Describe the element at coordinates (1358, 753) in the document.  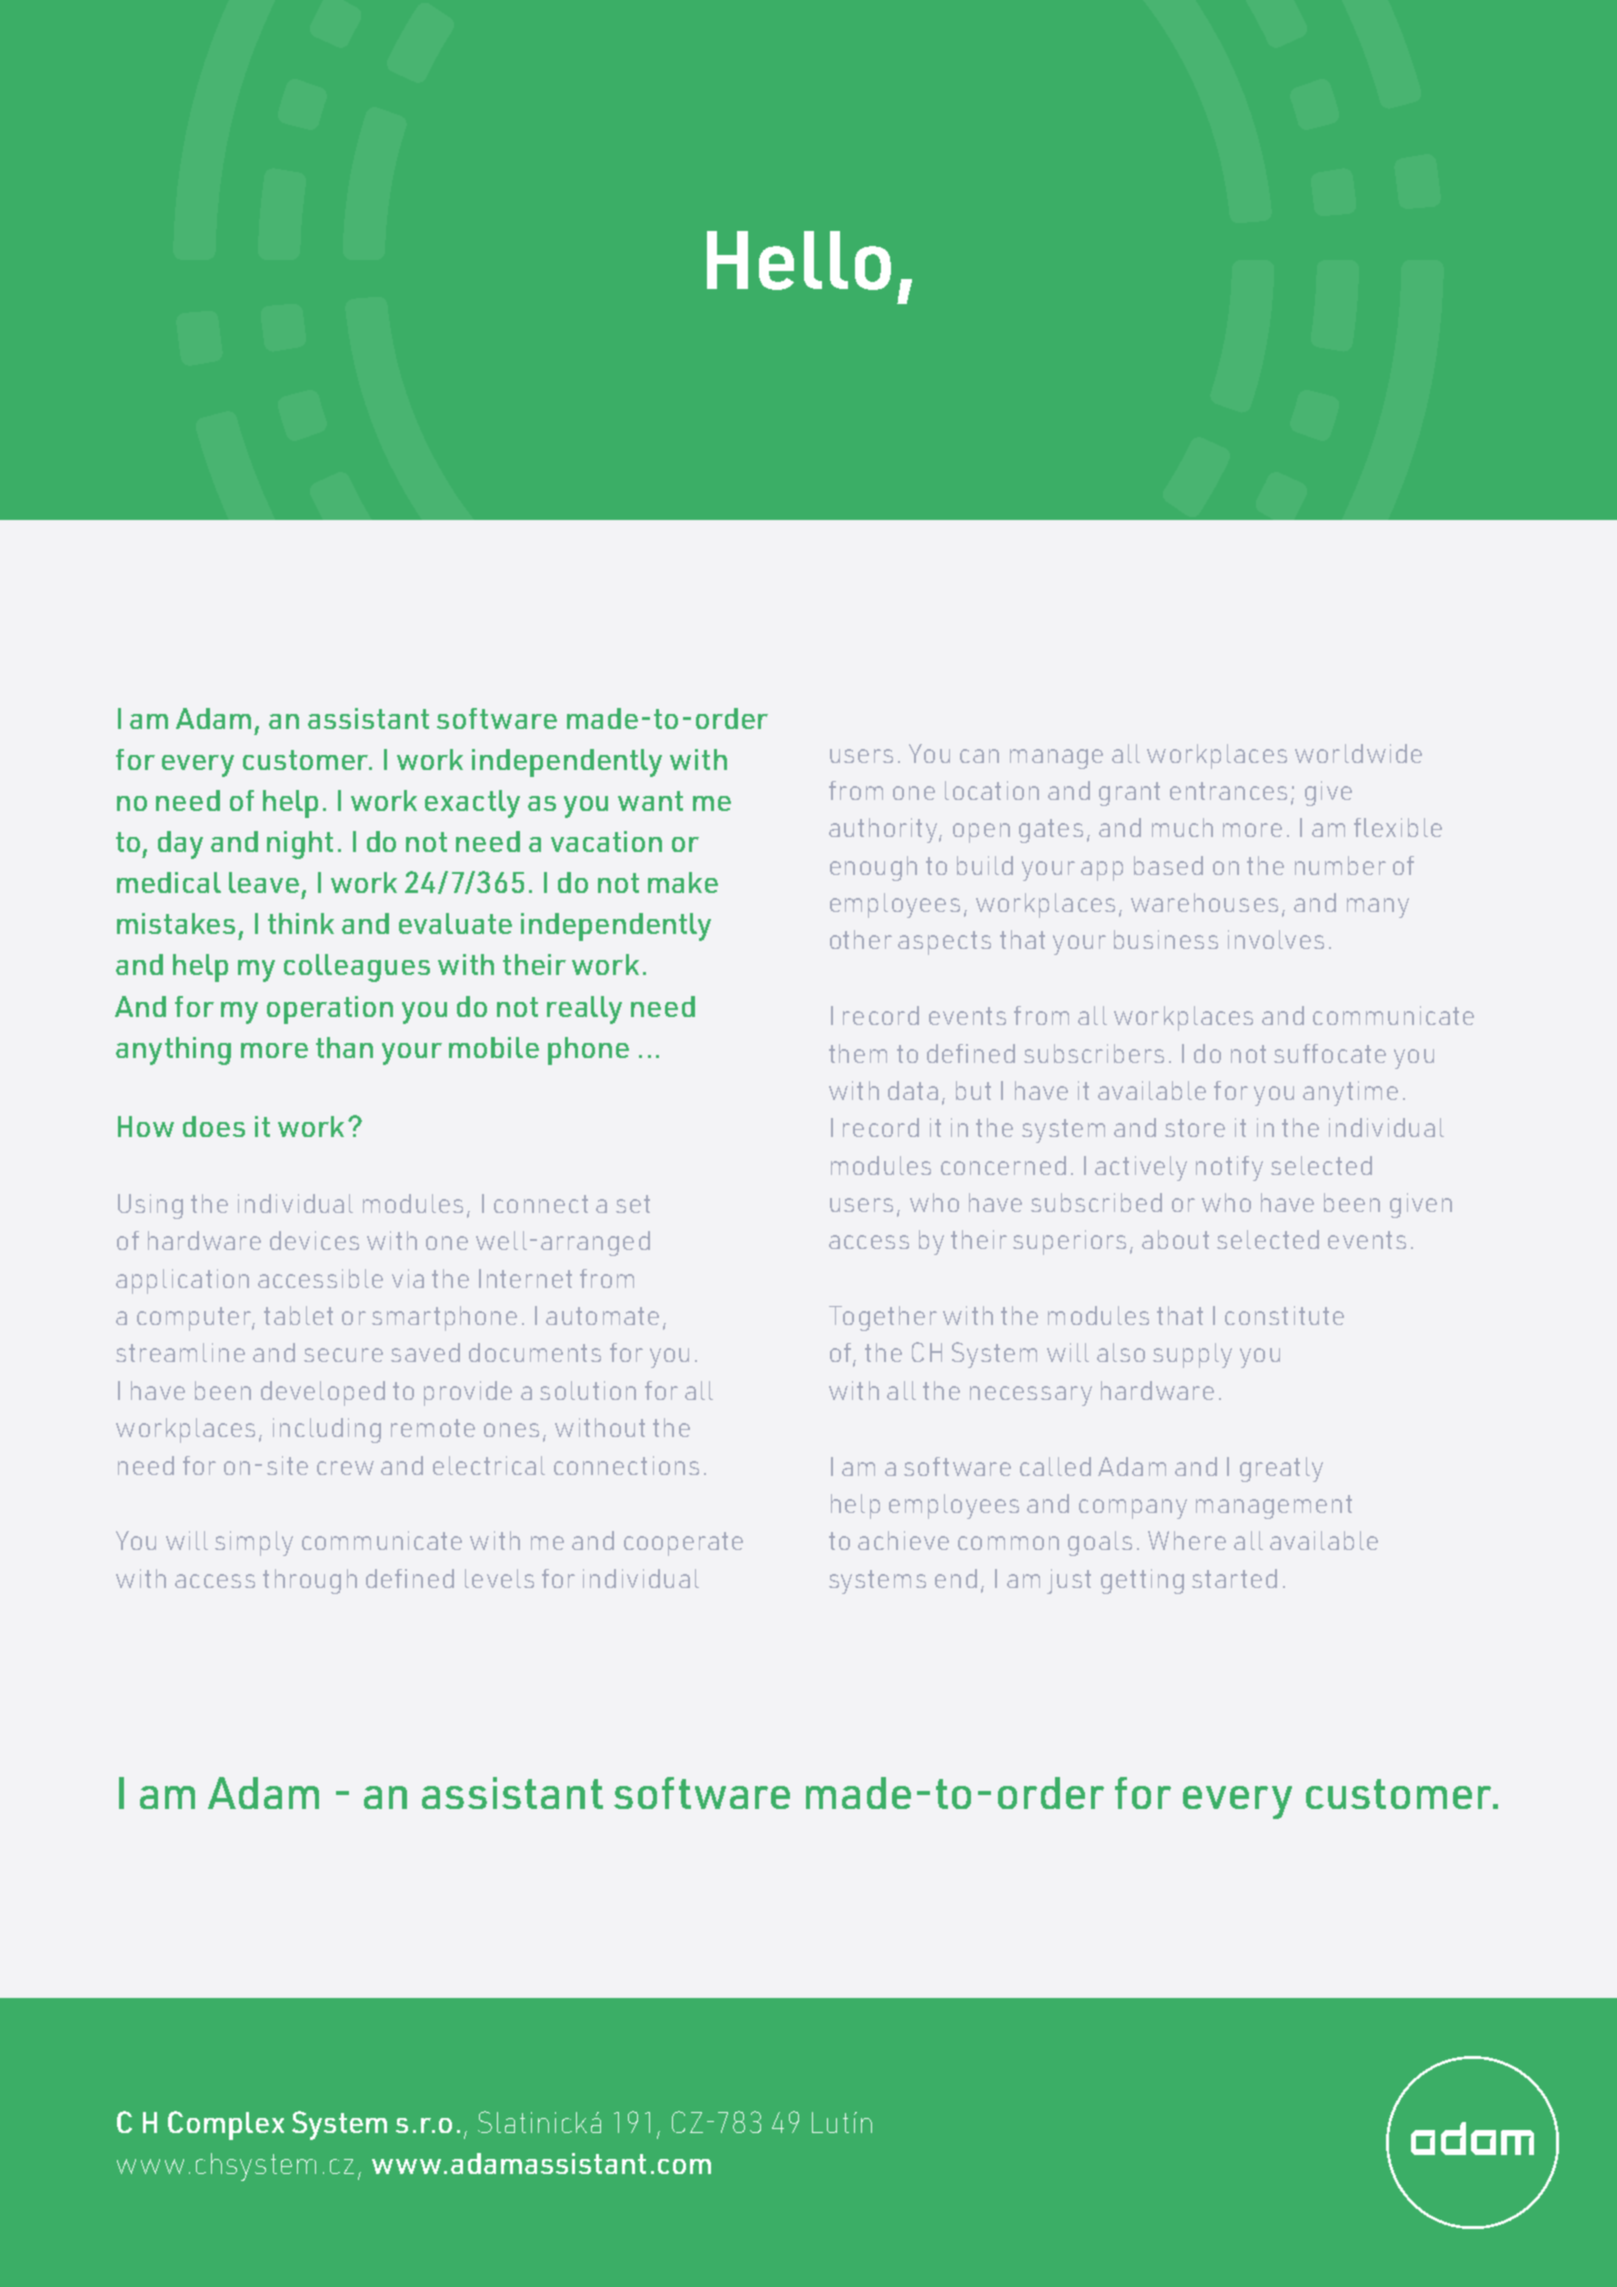
I see `worldwide` at that location.
